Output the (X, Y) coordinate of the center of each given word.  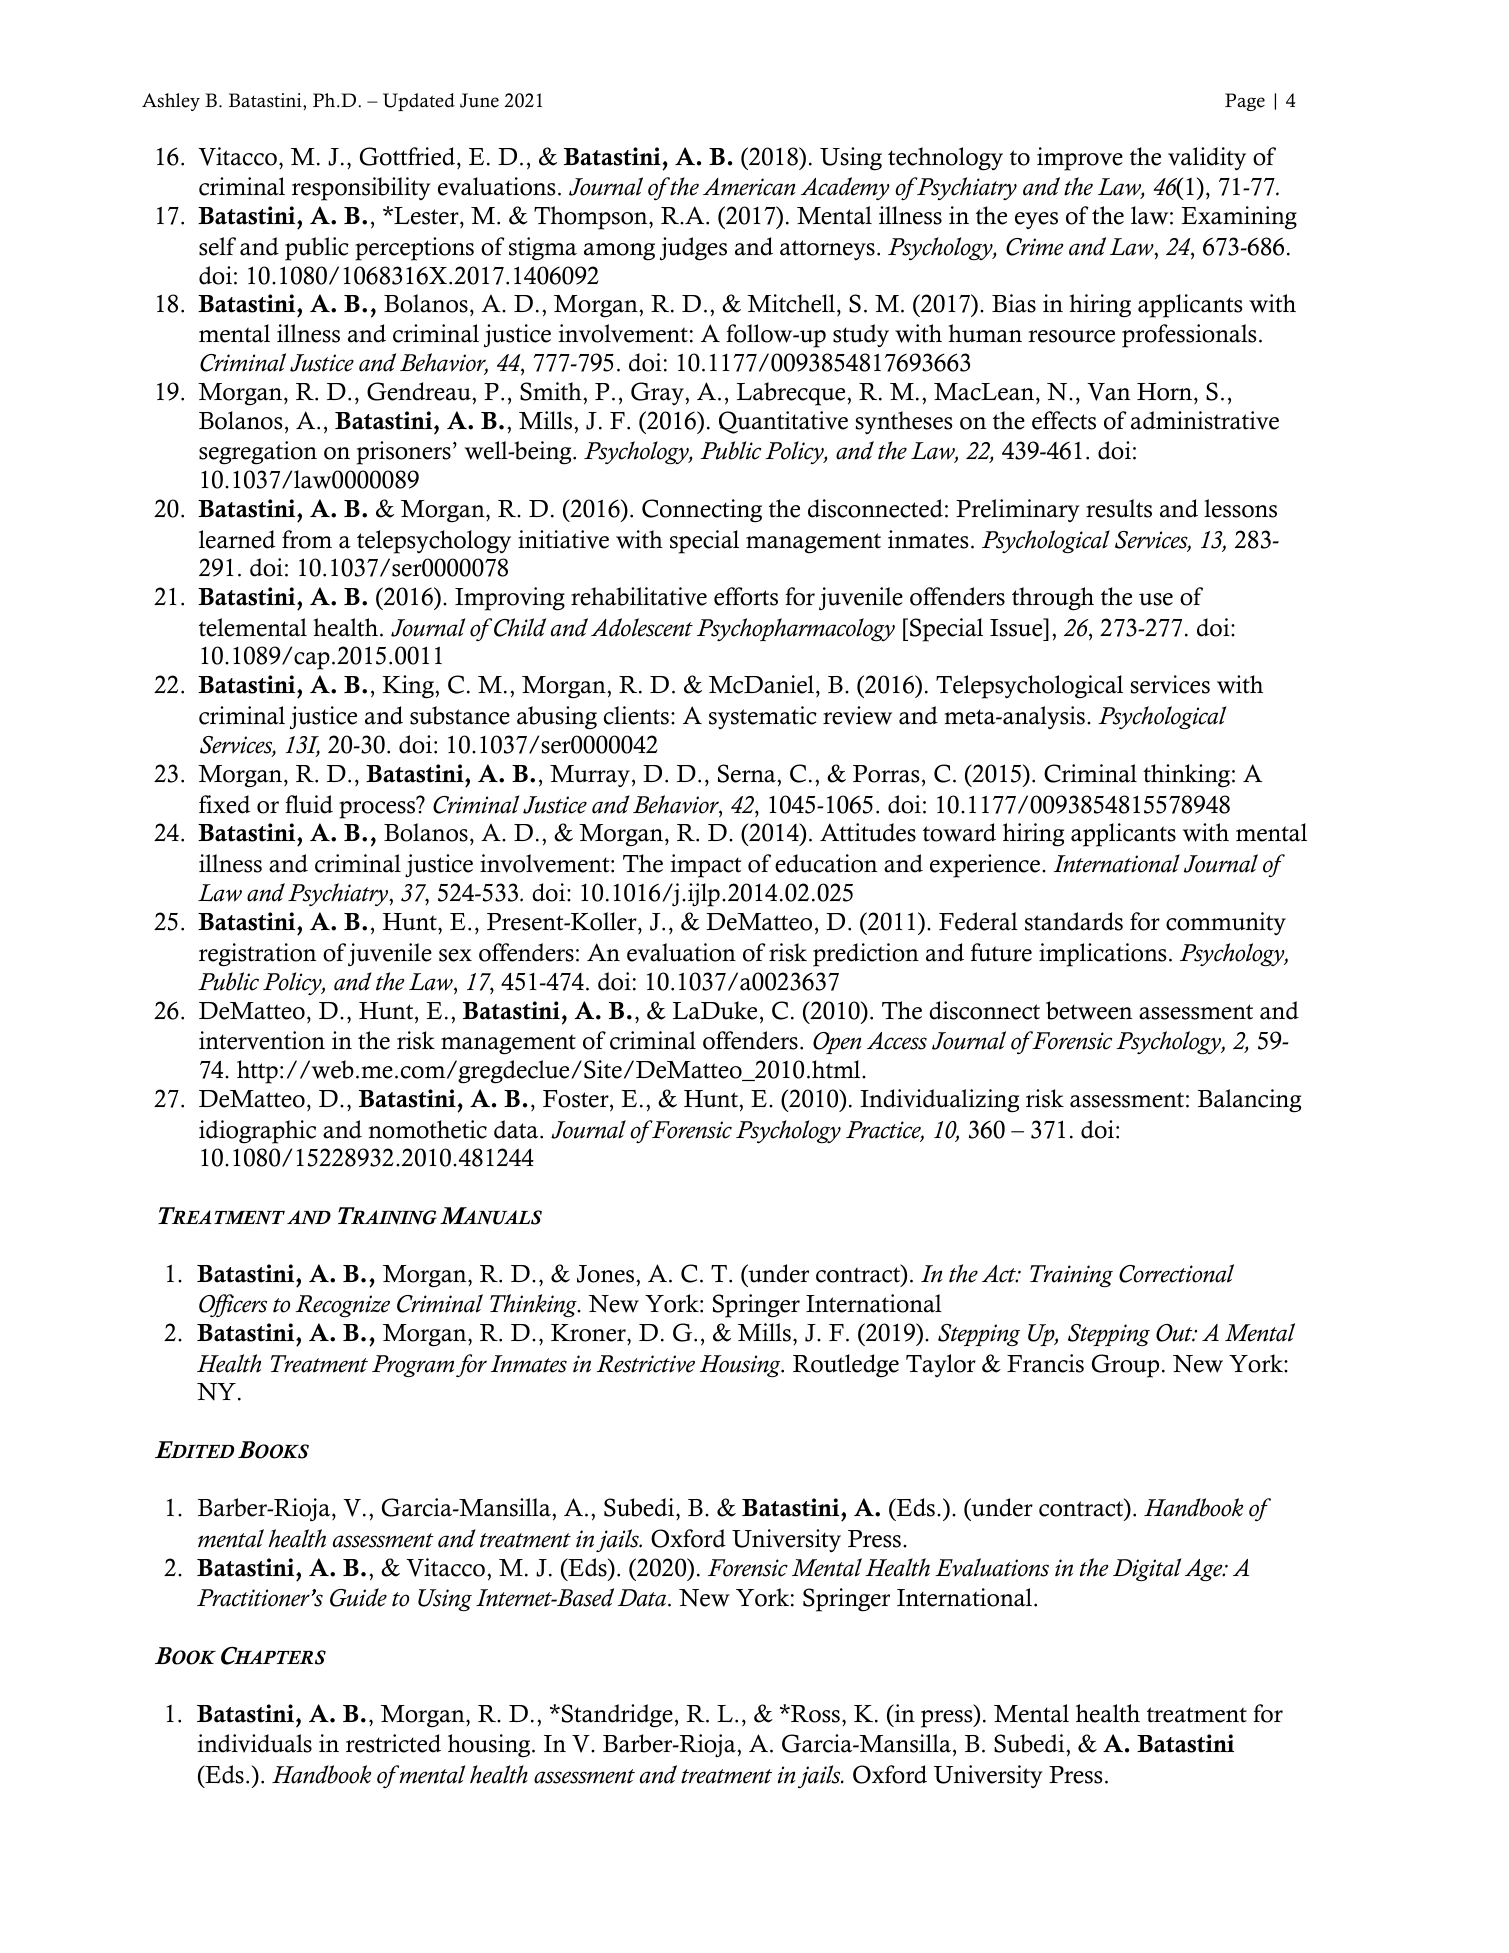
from (307, 539)
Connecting (702, 511)
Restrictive (646, 1364)
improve (1080, 159)
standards (1074, 921)
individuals (255, 1743)
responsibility (361, 189)
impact (706, 866)
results (1119, 508)
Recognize (343, 1306)
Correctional (1176, 1273)
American (749, 187)
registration (257, 955)
